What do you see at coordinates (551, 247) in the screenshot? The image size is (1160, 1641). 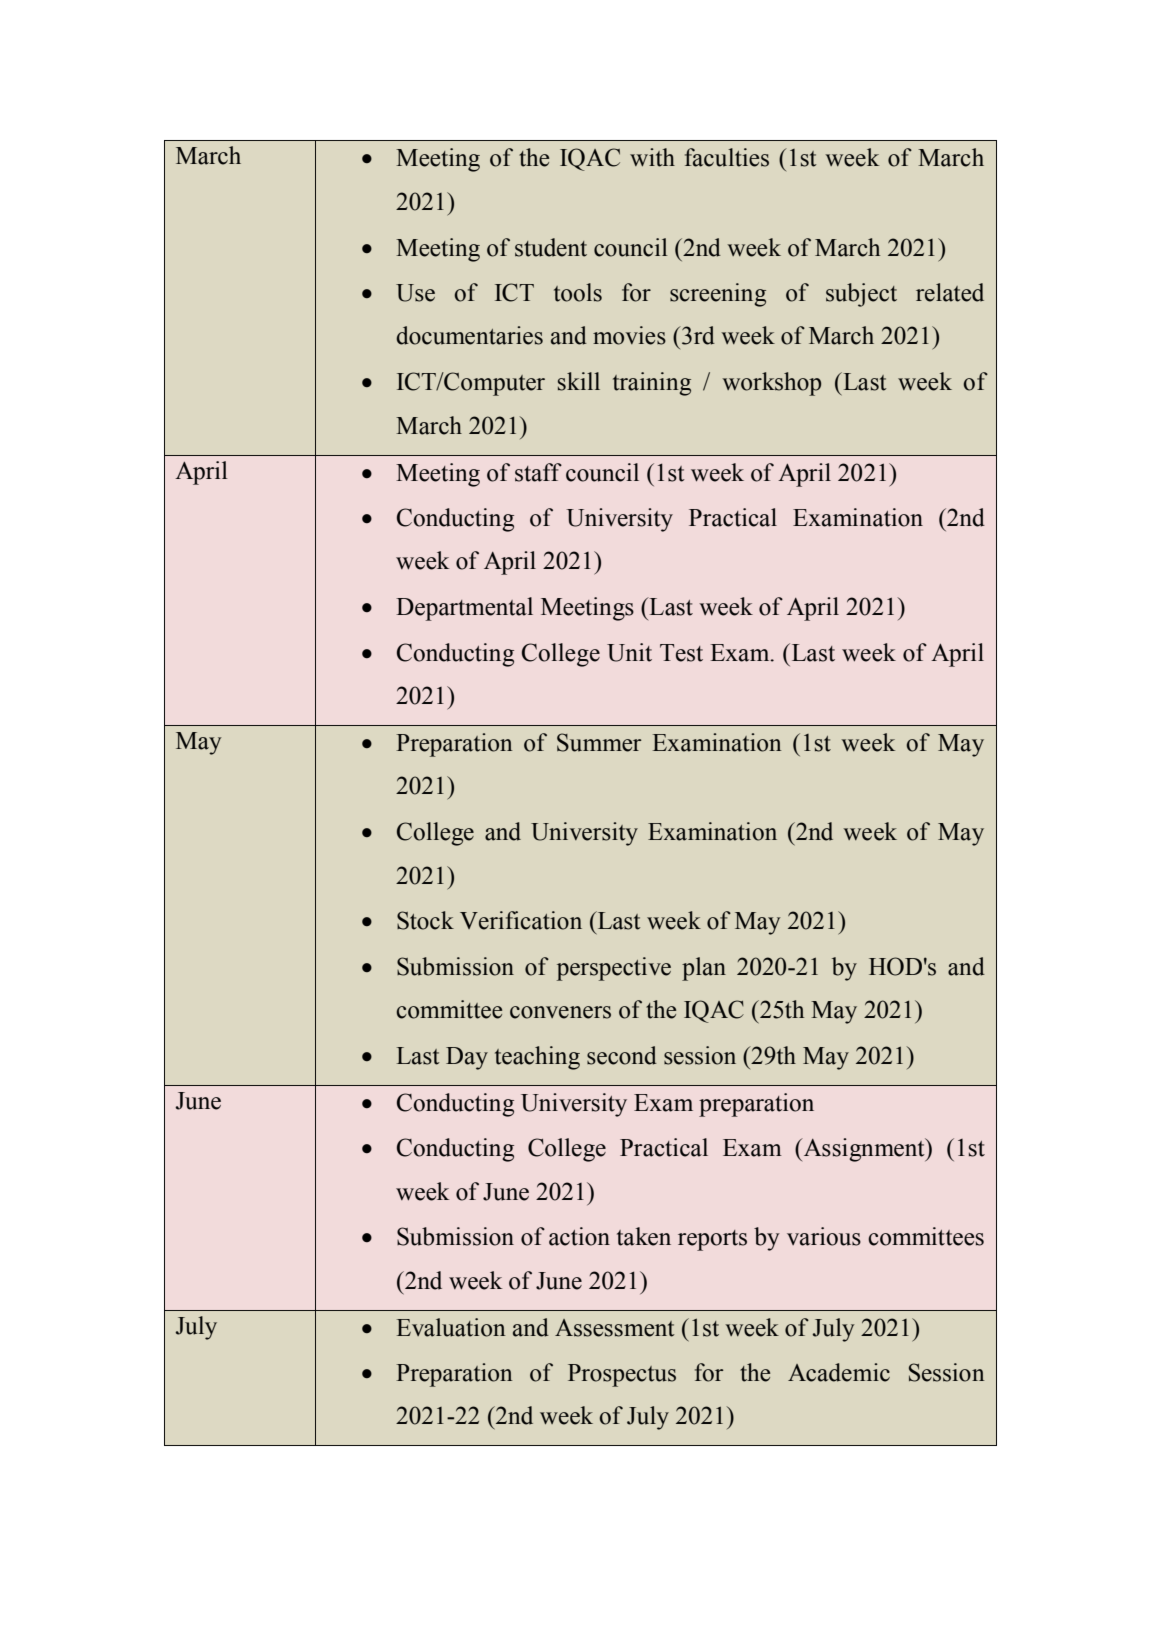 I see `student` at bounding box center [551, 247].
